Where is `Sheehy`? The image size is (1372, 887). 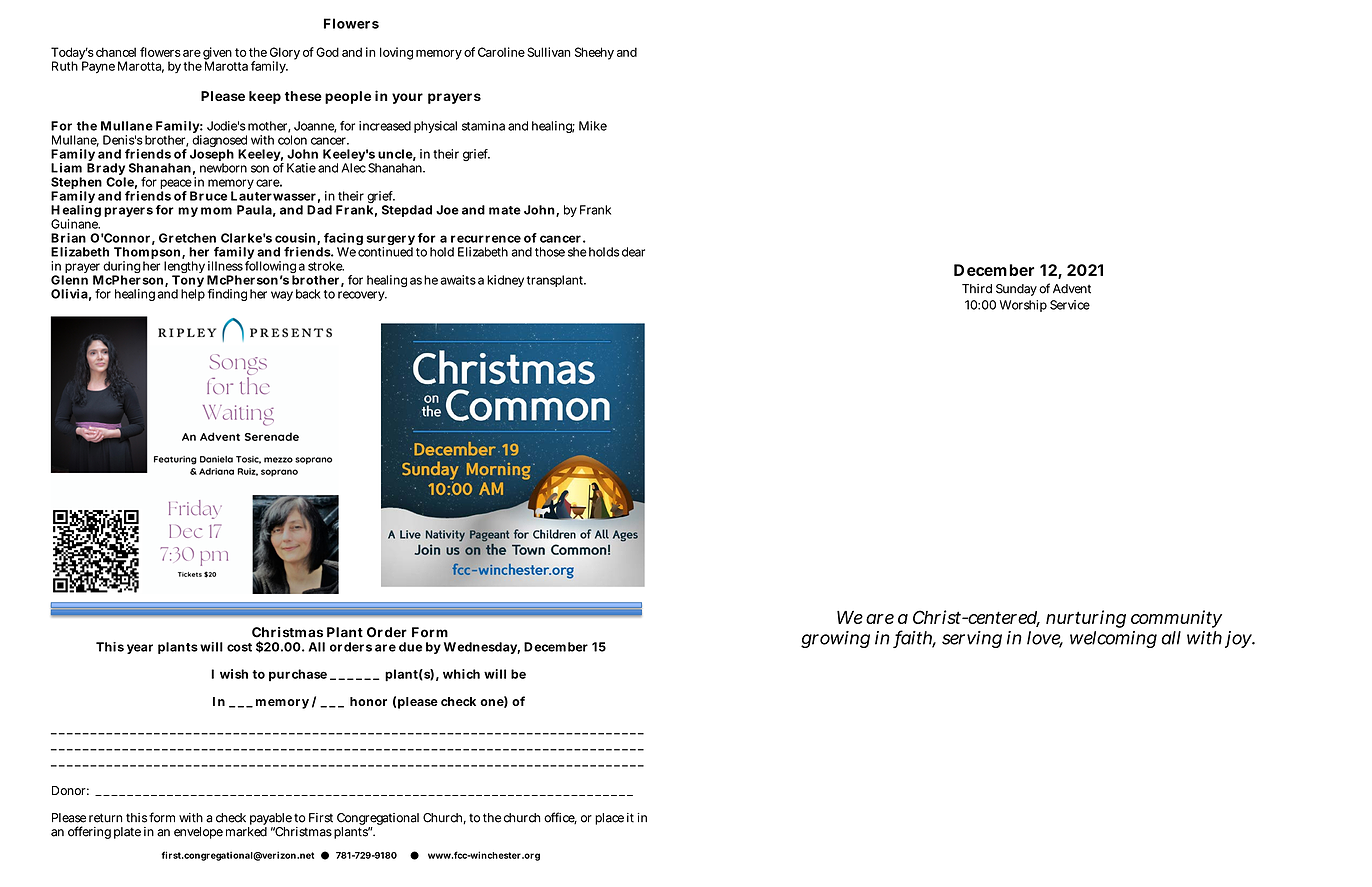
Sheehy is located at coordinates (594, 53).
